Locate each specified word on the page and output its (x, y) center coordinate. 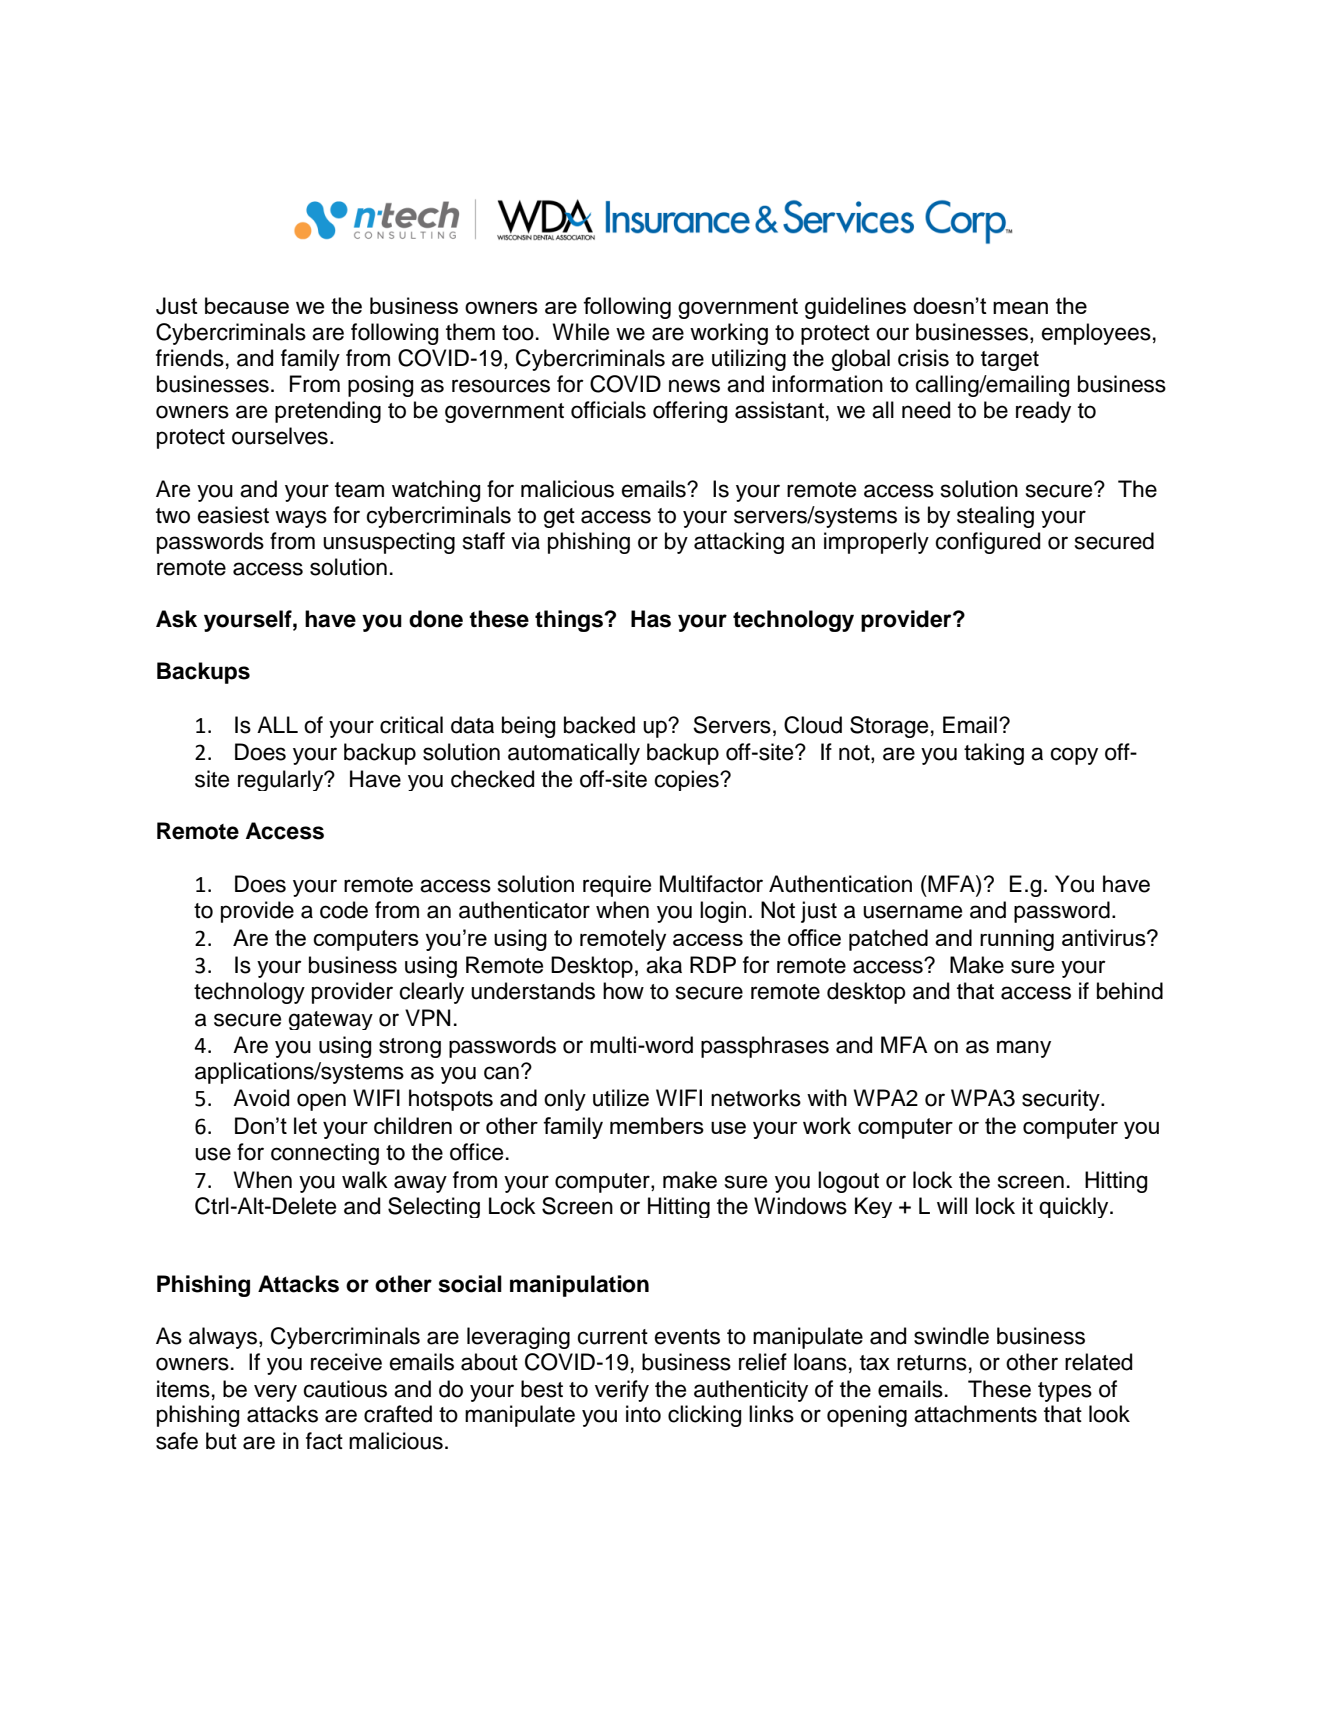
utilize (621, 1098)
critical (411, 725)
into (643, 1414)
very (275, 1393)
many (1024, 1049)
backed (599, 725)
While (581, 332)
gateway (330, 1020)
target (1010, 361)
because (247, 305)
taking (994, 754)
